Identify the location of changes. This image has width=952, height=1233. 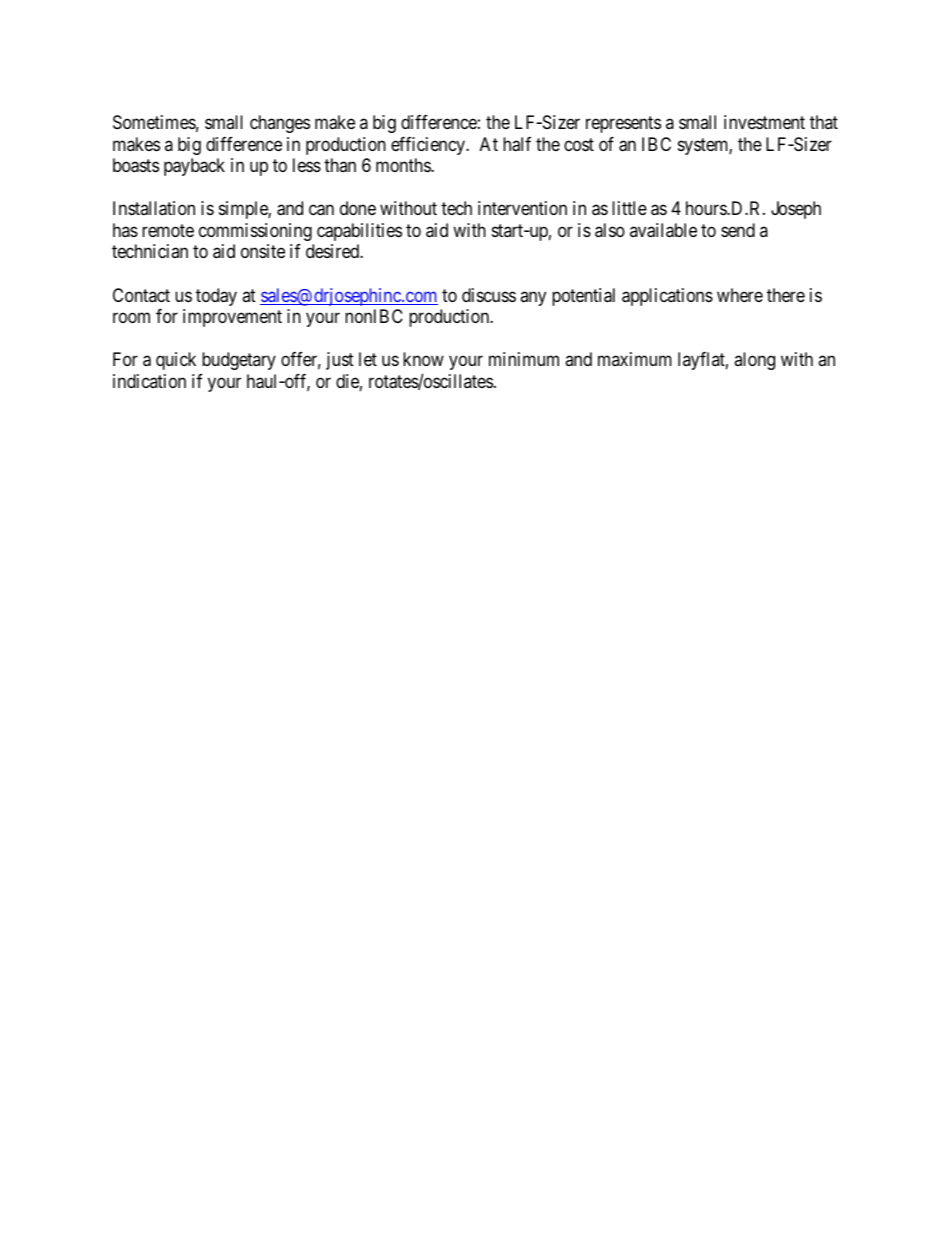
(280, 124).
